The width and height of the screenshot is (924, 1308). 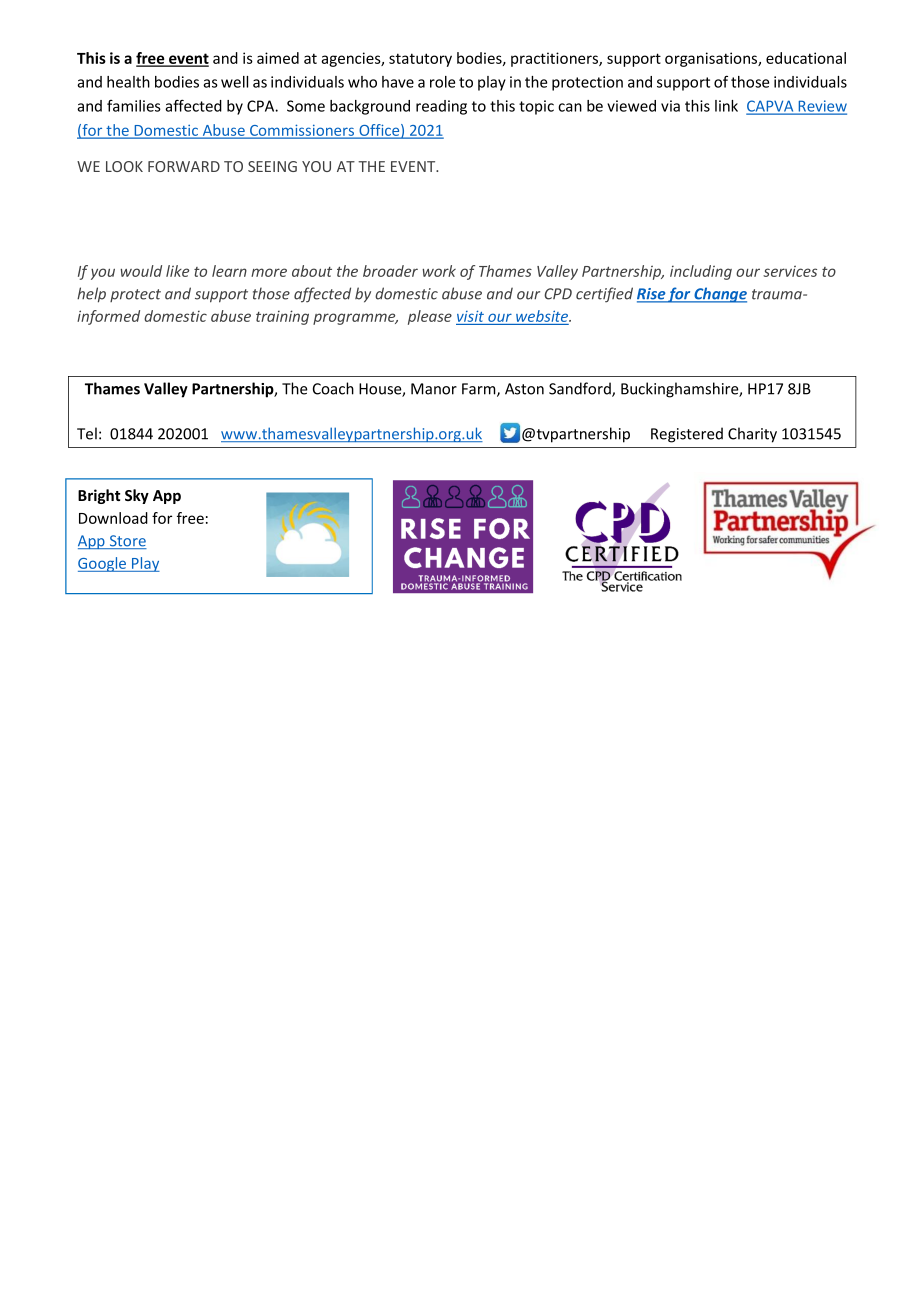 What do you see at coordinates (471, 317) in the screenshot?
I see `visit` at bounding box center [471, 317].
